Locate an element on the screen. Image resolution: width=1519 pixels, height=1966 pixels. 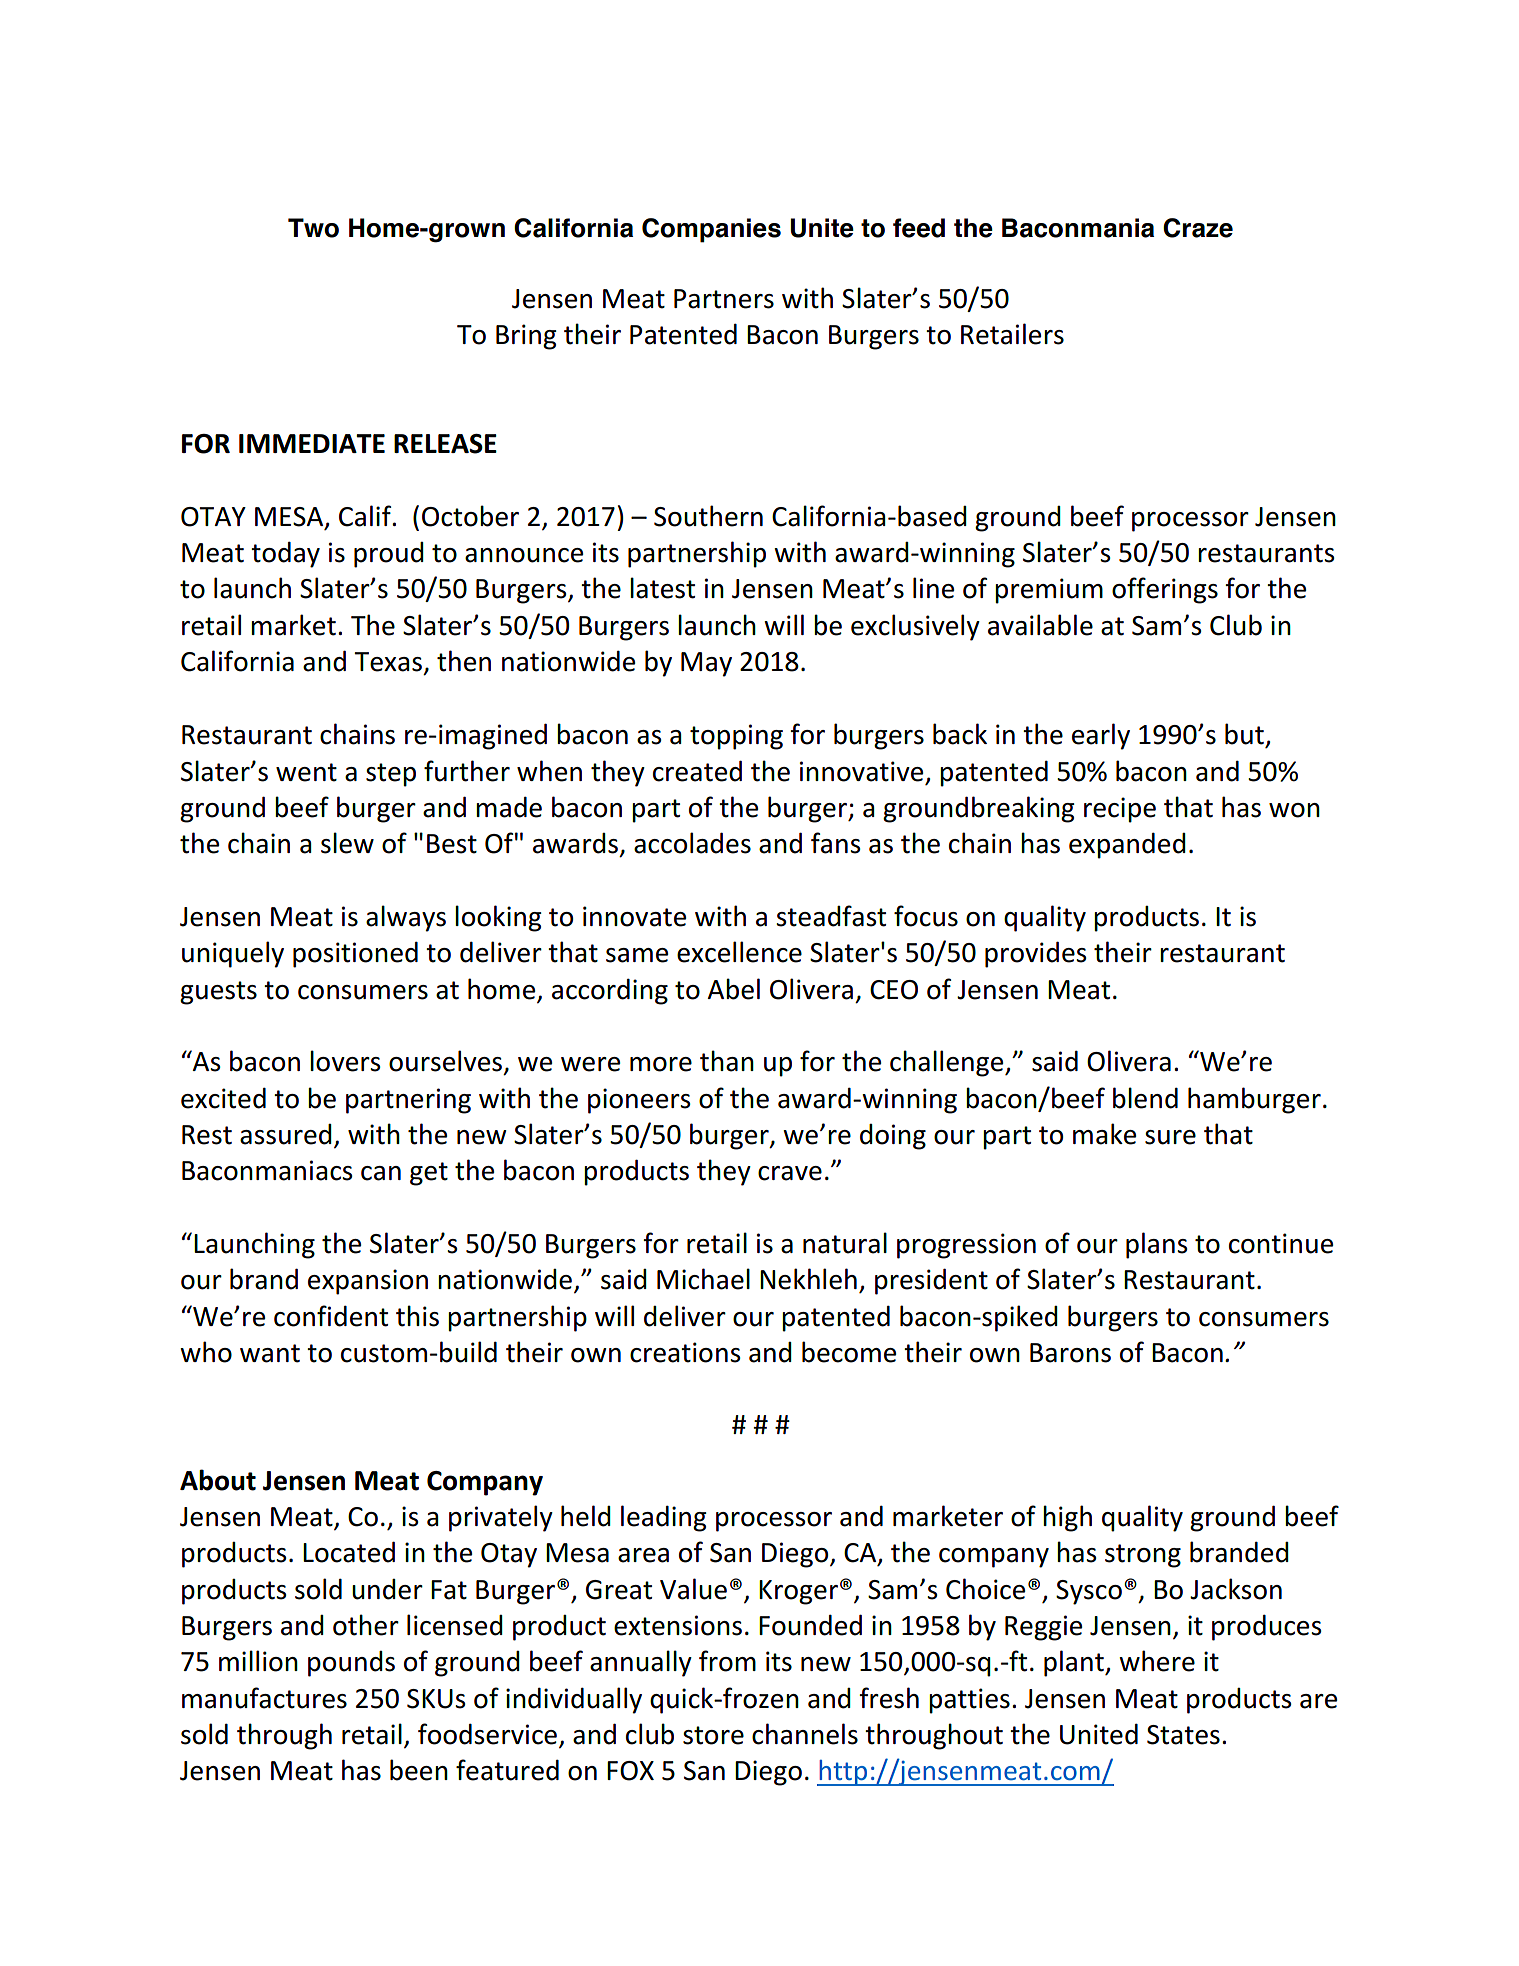
Companies is located at coordinates (711, 230).
